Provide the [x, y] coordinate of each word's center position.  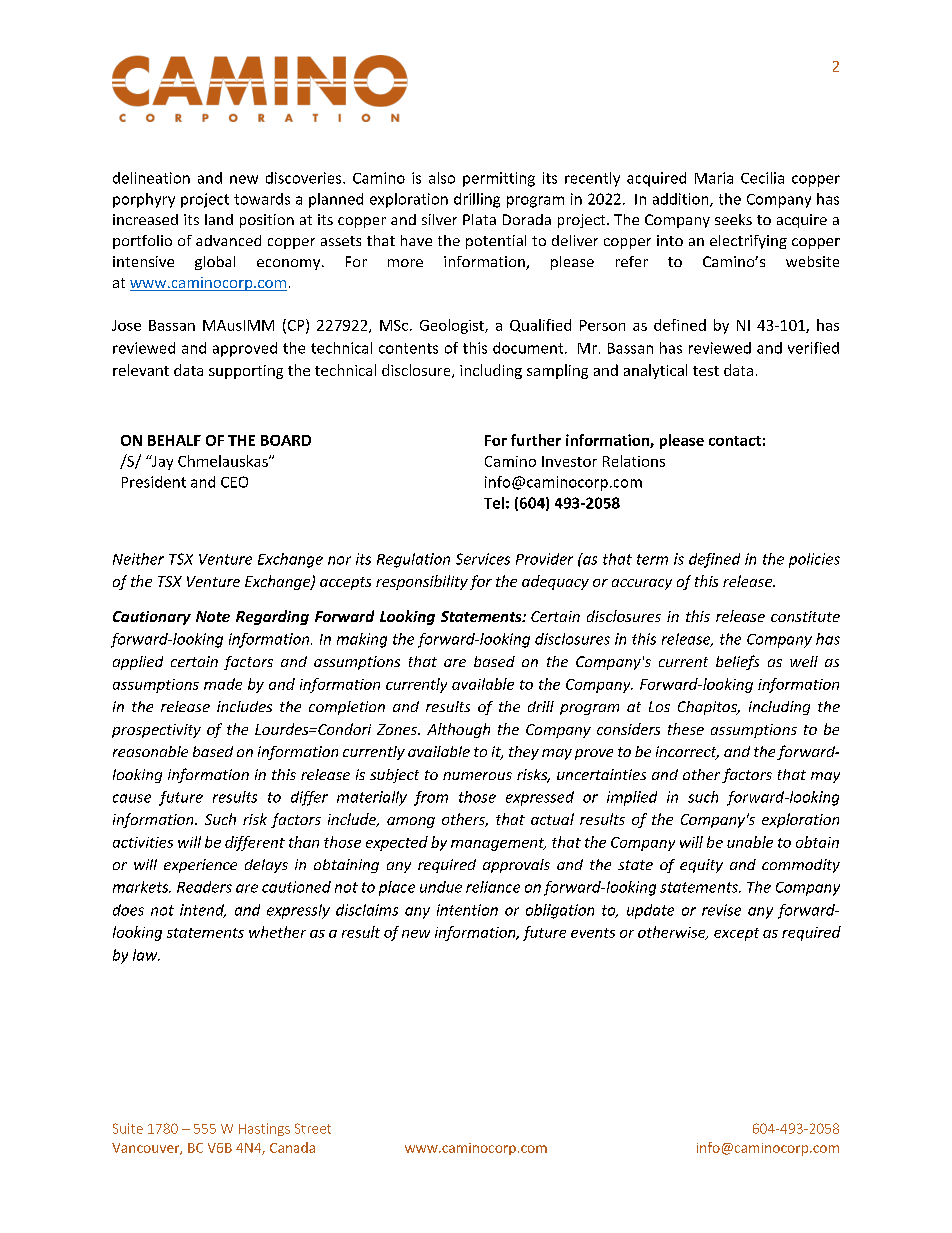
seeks [733, 219]
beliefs [737, 662]
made [223, 684]
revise [721, 910]
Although [458, 730]
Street [313, 1128]
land [219, 219]
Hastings [264, 1129]
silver [439, 219]
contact [735, 441]
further [536, 440]
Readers [204, 887]
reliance [493, 887]
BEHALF [174, 440]
